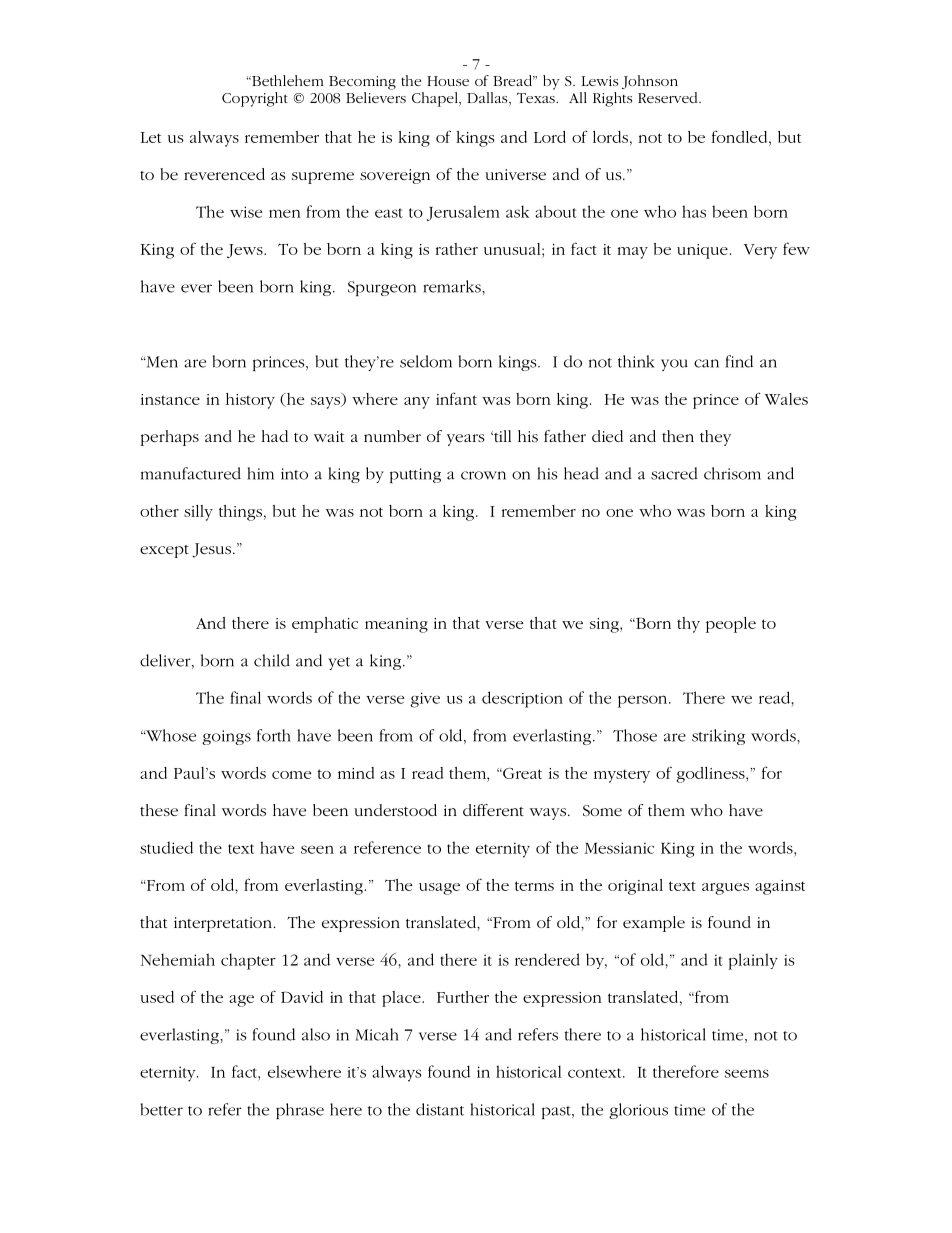 This screenshot has height=1233, width=952. Describe the element at coordinates (488, 99) in the screenshot. I see `Dallas` at that location.
